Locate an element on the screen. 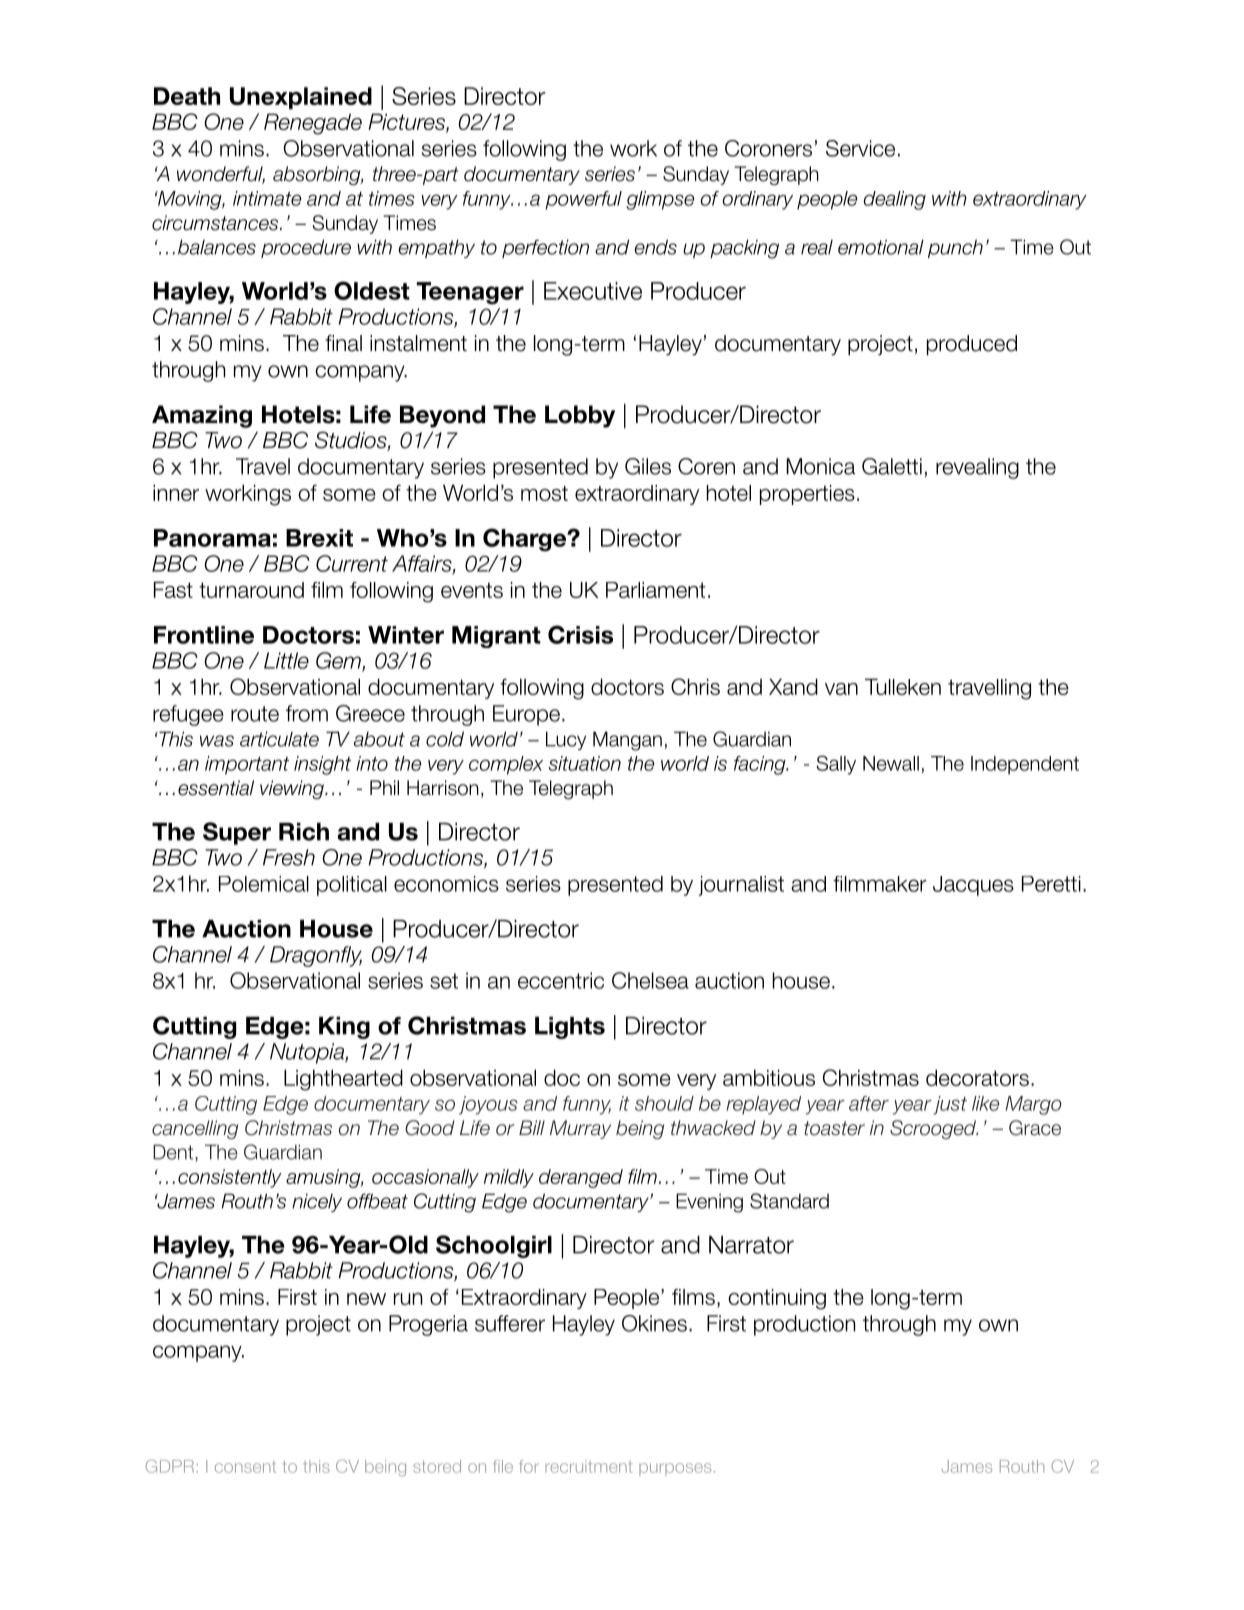  Parliament is located at coordinates (655, 590).
